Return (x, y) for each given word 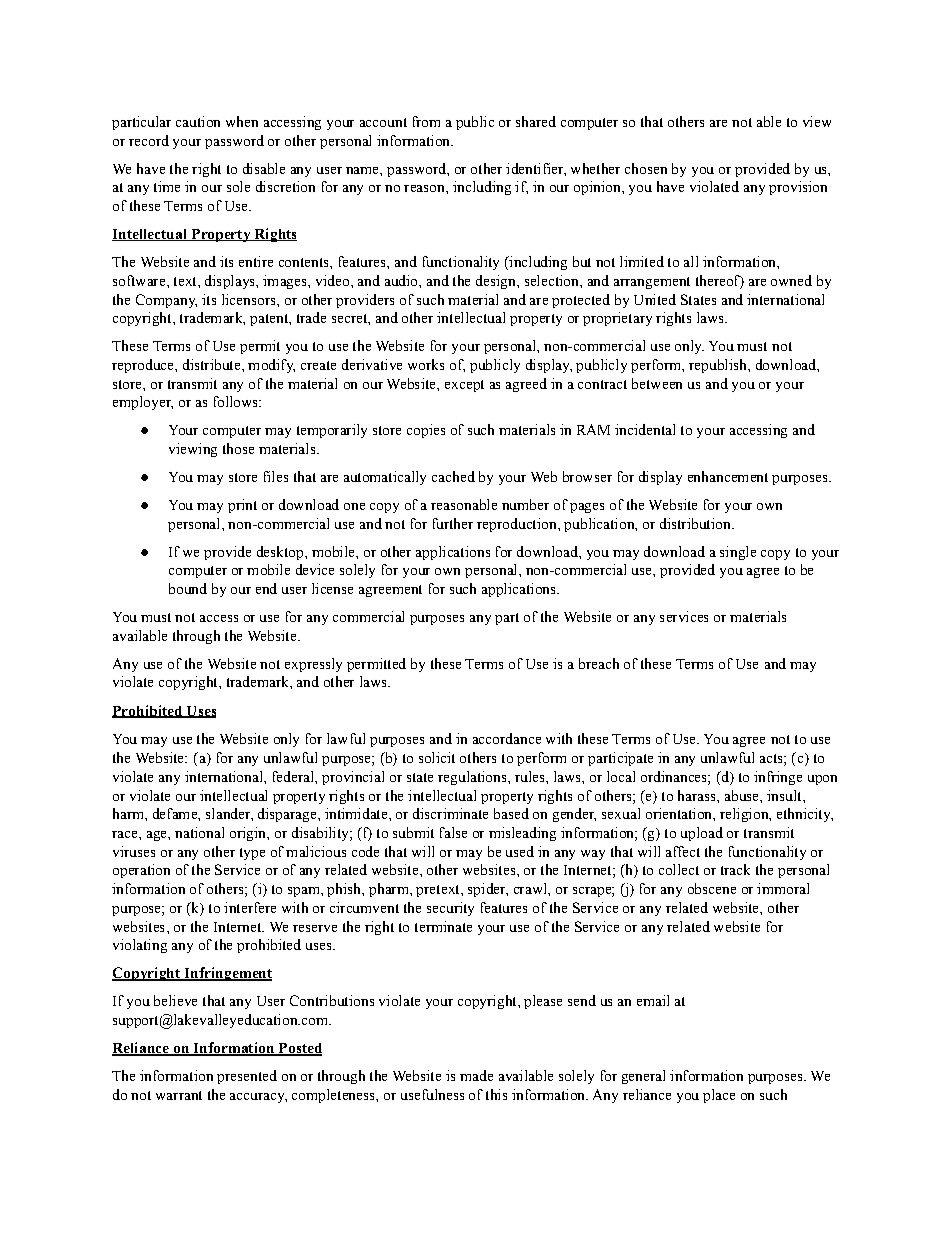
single (738, 553)
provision (798, 188)
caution (198, 121)
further (453, 523)
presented (247, 1077)
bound (188, 588)
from (426, 121)
